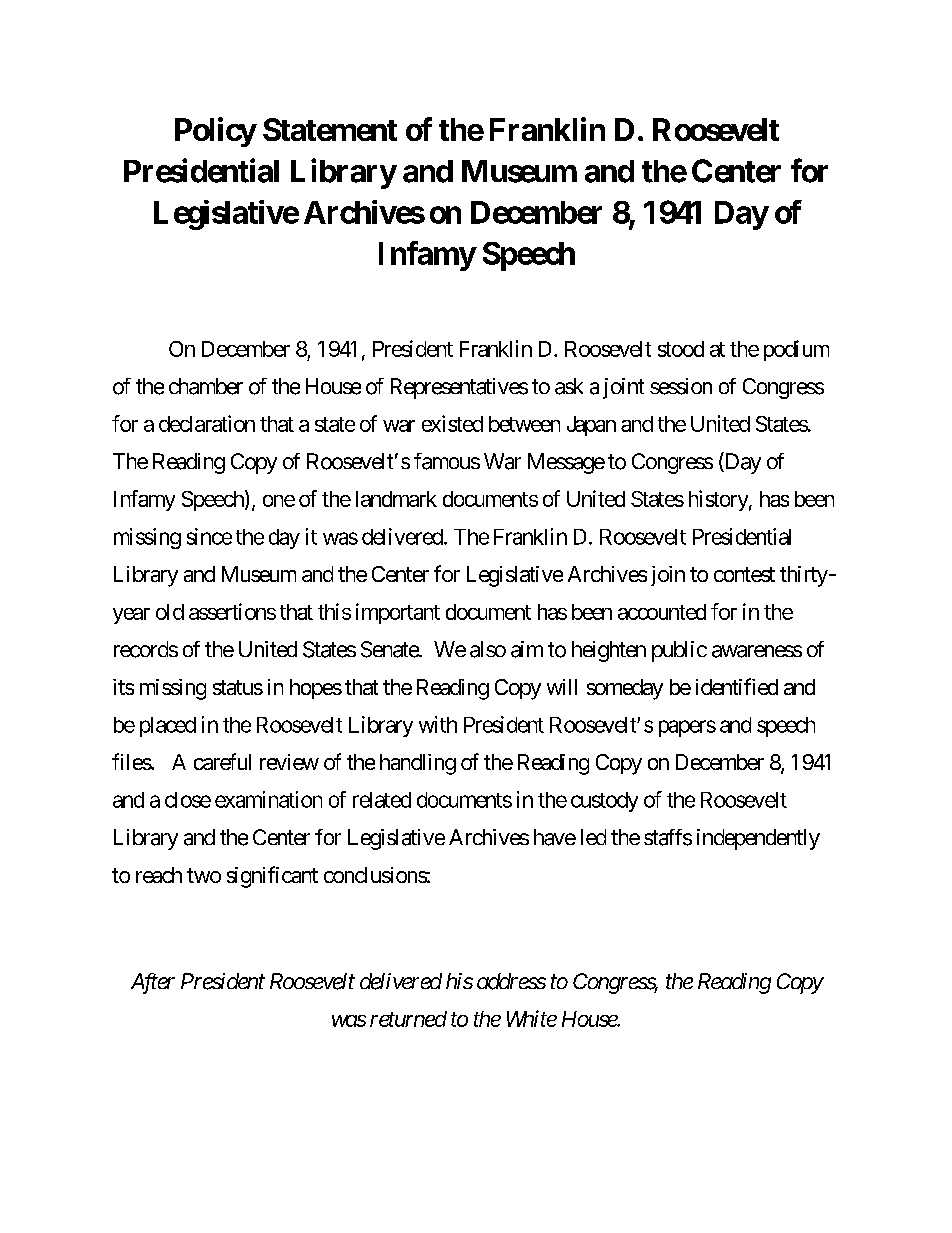 The width and height of the document is (952, 1233). Describe the element at coordinates (681, 349) in the document. I see `stood` at that location.
